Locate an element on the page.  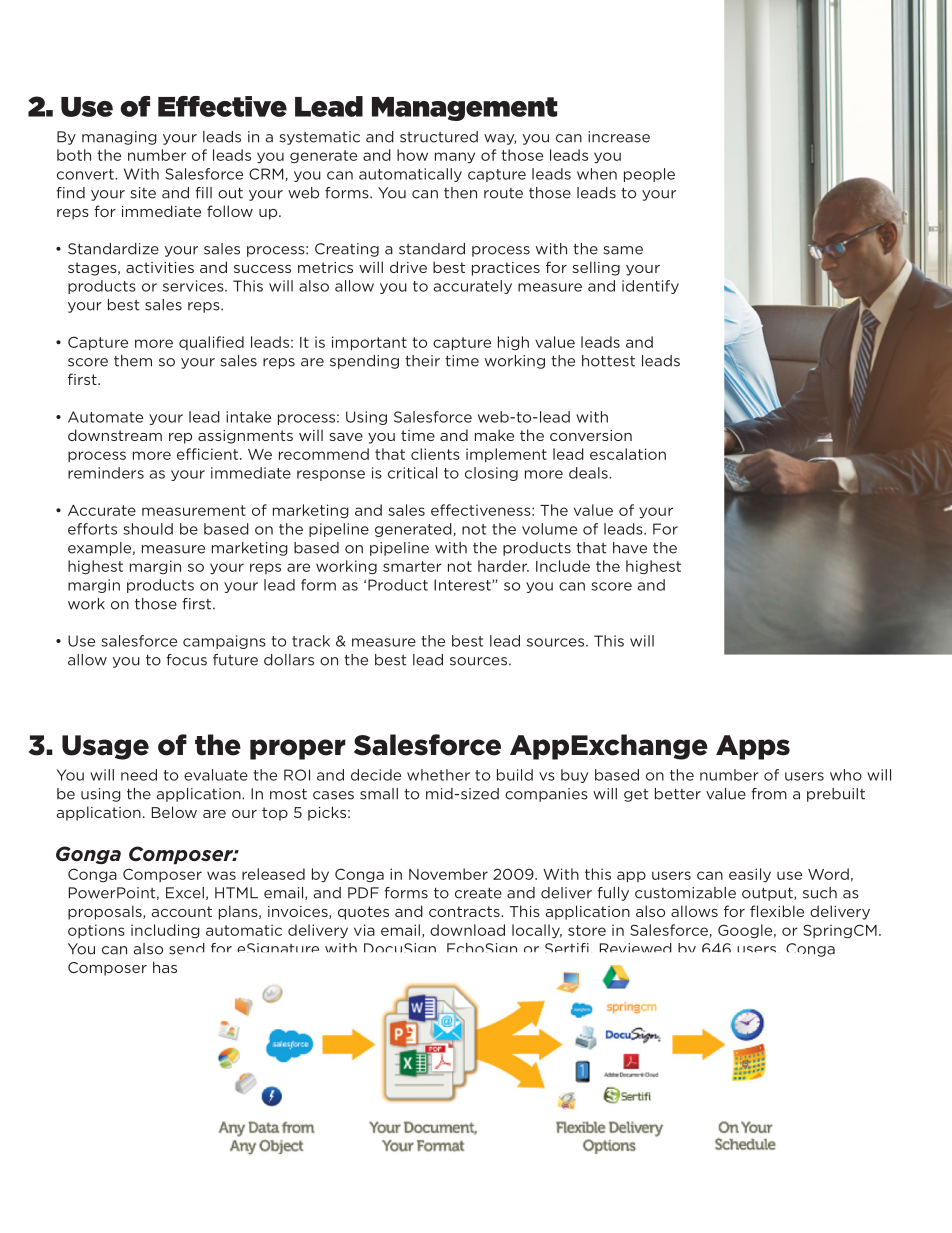
harder is located at coordinates (503, 566).
